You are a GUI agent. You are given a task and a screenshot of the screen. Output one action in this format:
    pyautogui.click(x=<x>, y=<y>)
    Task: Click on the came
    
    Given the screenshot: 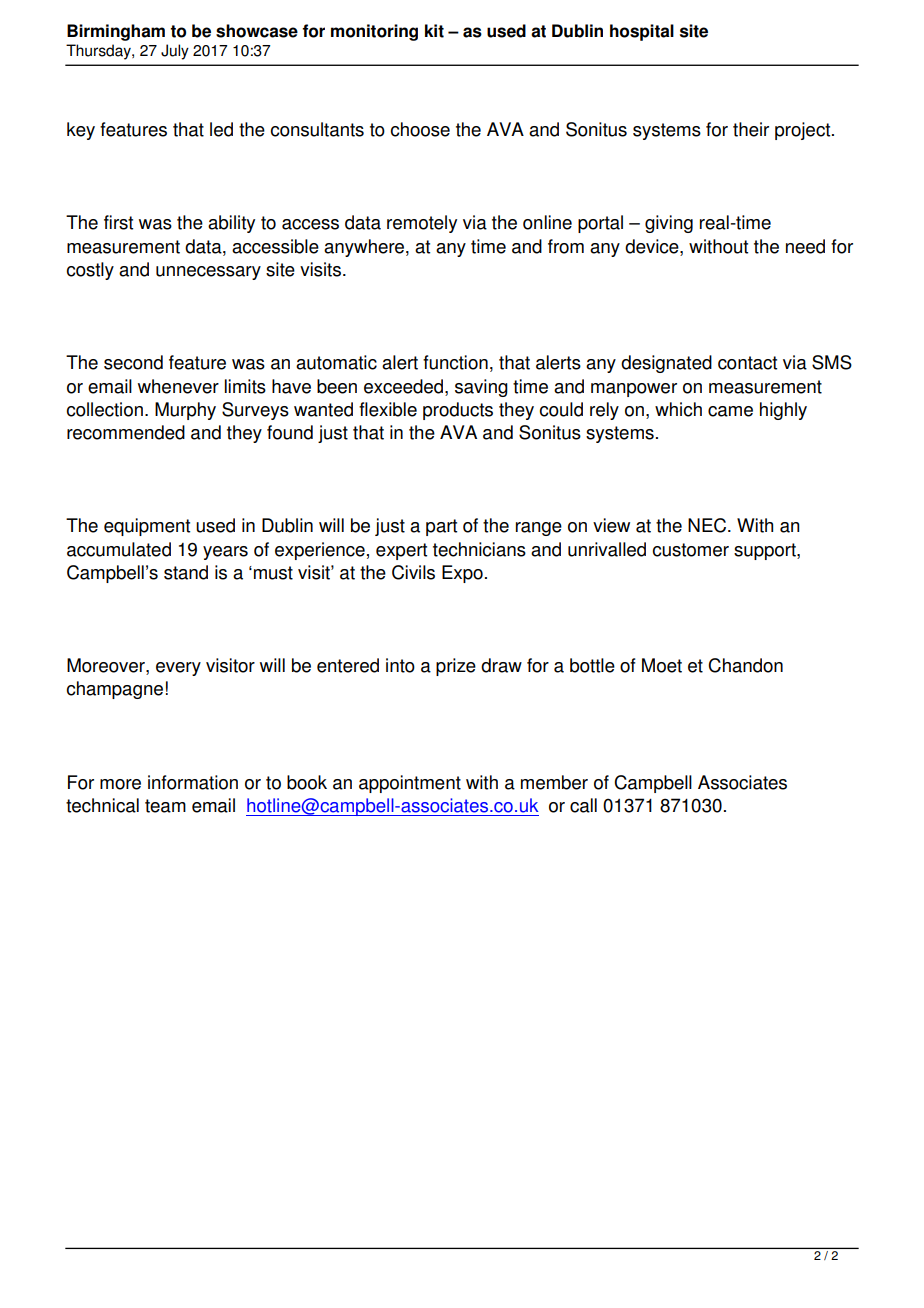 What is the action you would take?
    pyautogui.click(x=730, y=411)
